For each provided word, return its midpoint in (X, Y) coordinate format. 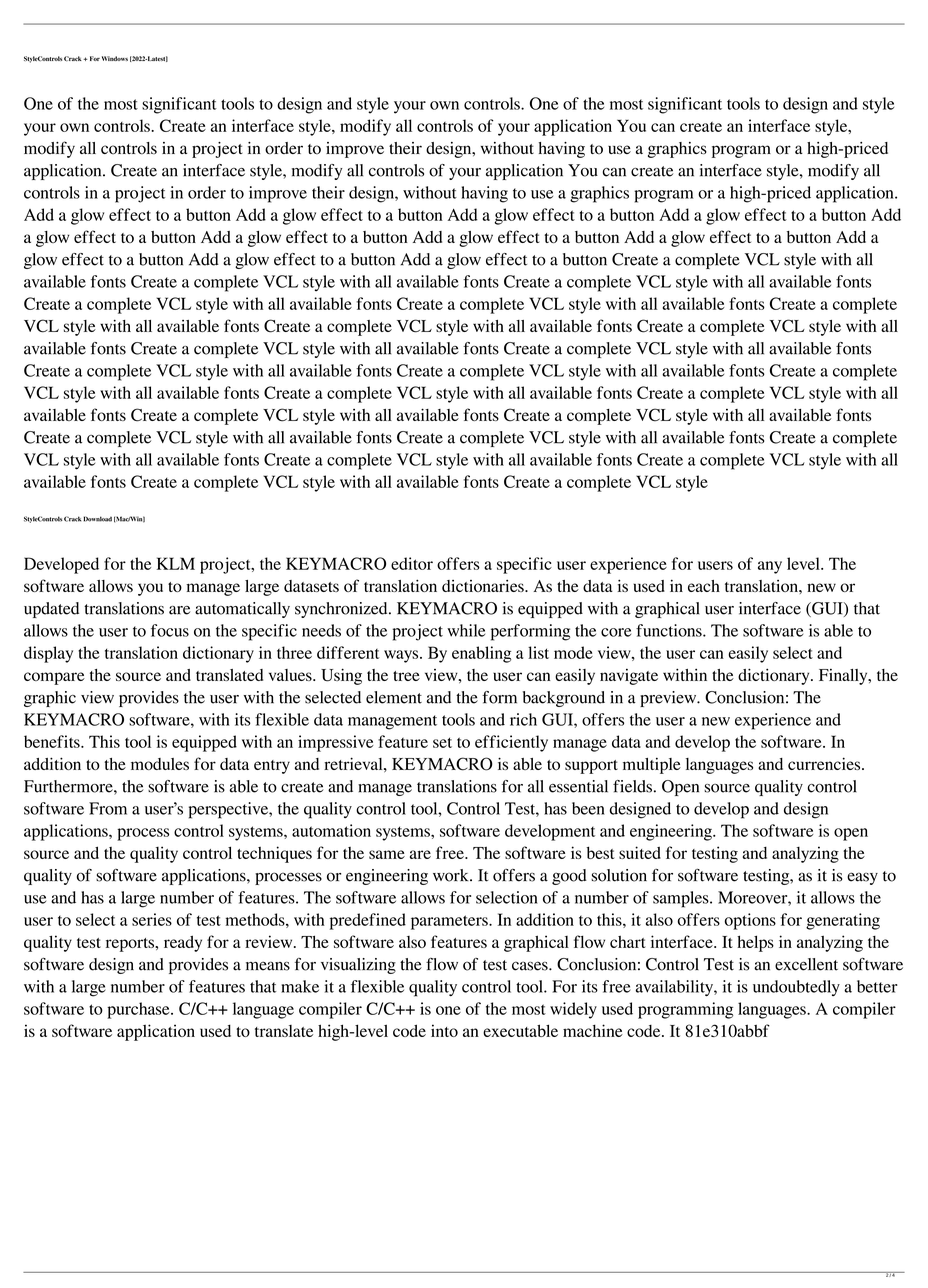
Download (97, 519)
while (466, 630)
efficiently (511, 743)
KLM (175, 563)
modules (160, 764)
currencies (825, 763)
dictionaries (484, 586)
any (770, 567)
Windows (115, 58)
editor (412, 563)
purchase (139, 1010)
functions (670, 630)
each (704, 586)
